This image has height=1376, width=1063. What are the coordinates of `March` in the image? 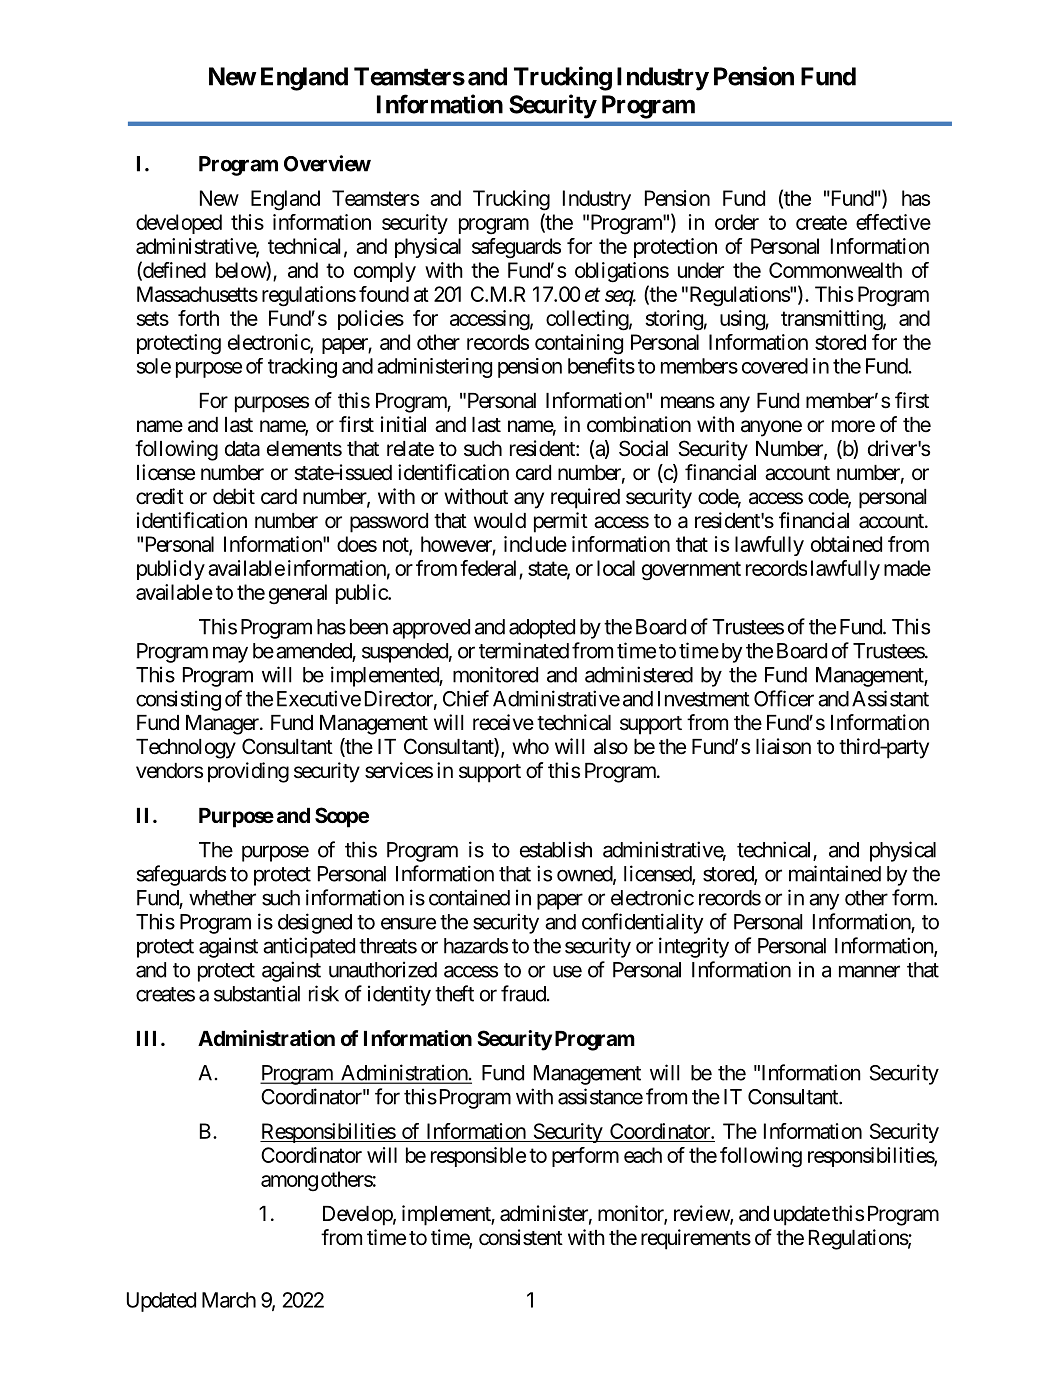 It's located at (229, 1300).
